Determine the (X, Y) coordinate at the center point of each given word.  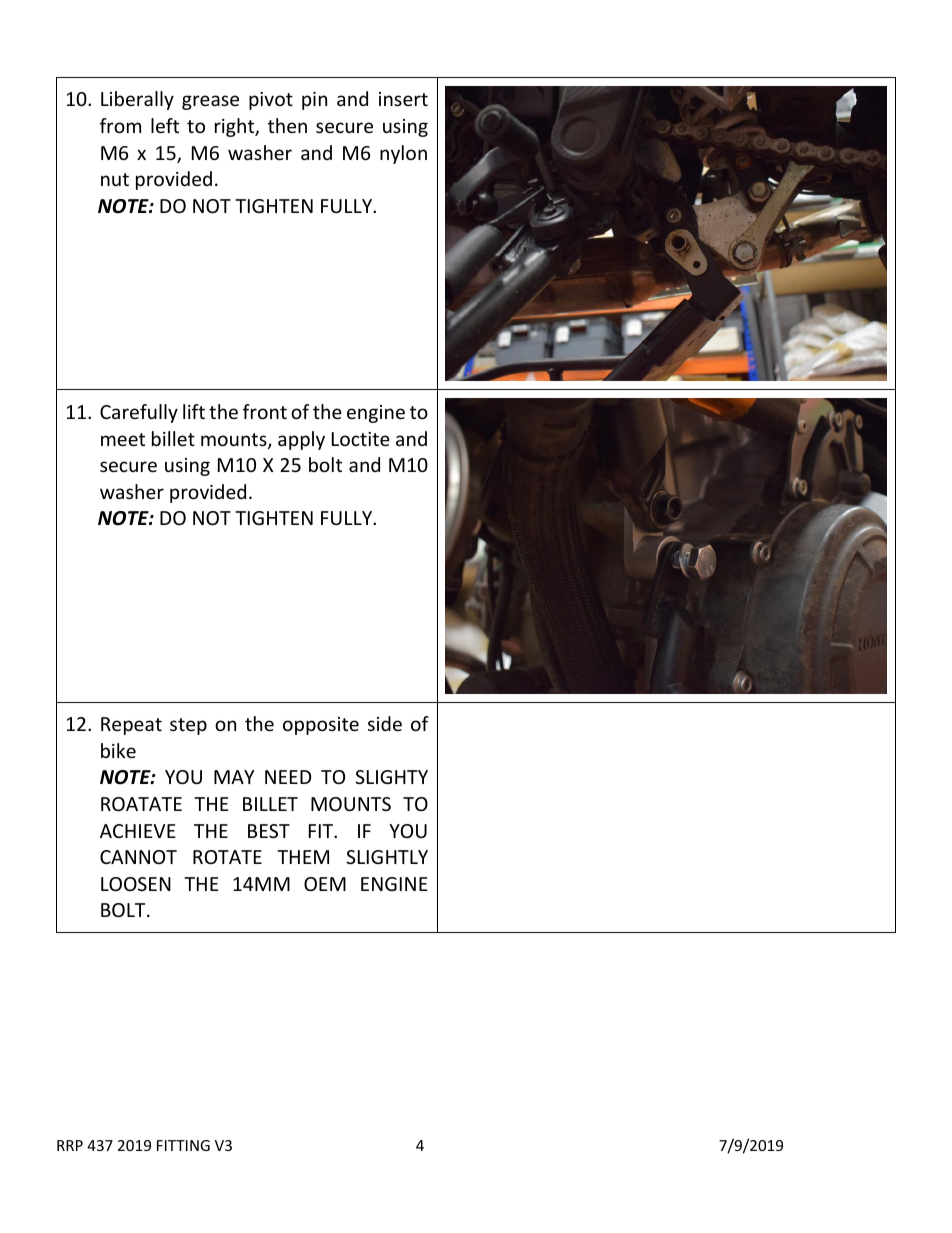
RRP (70, 1145)
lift (194, 411)
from (120, 125)
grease (210, 102)
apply (301, 440)
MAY (234, 777)
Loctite (361, 439)
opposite (321, 726)
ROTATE (227, 857)
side (385, 723)
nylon (403, 154)
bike (118, 750)
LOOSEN (136, 884)
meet (123, 439)
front (265, 411)
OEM (325, 884)
